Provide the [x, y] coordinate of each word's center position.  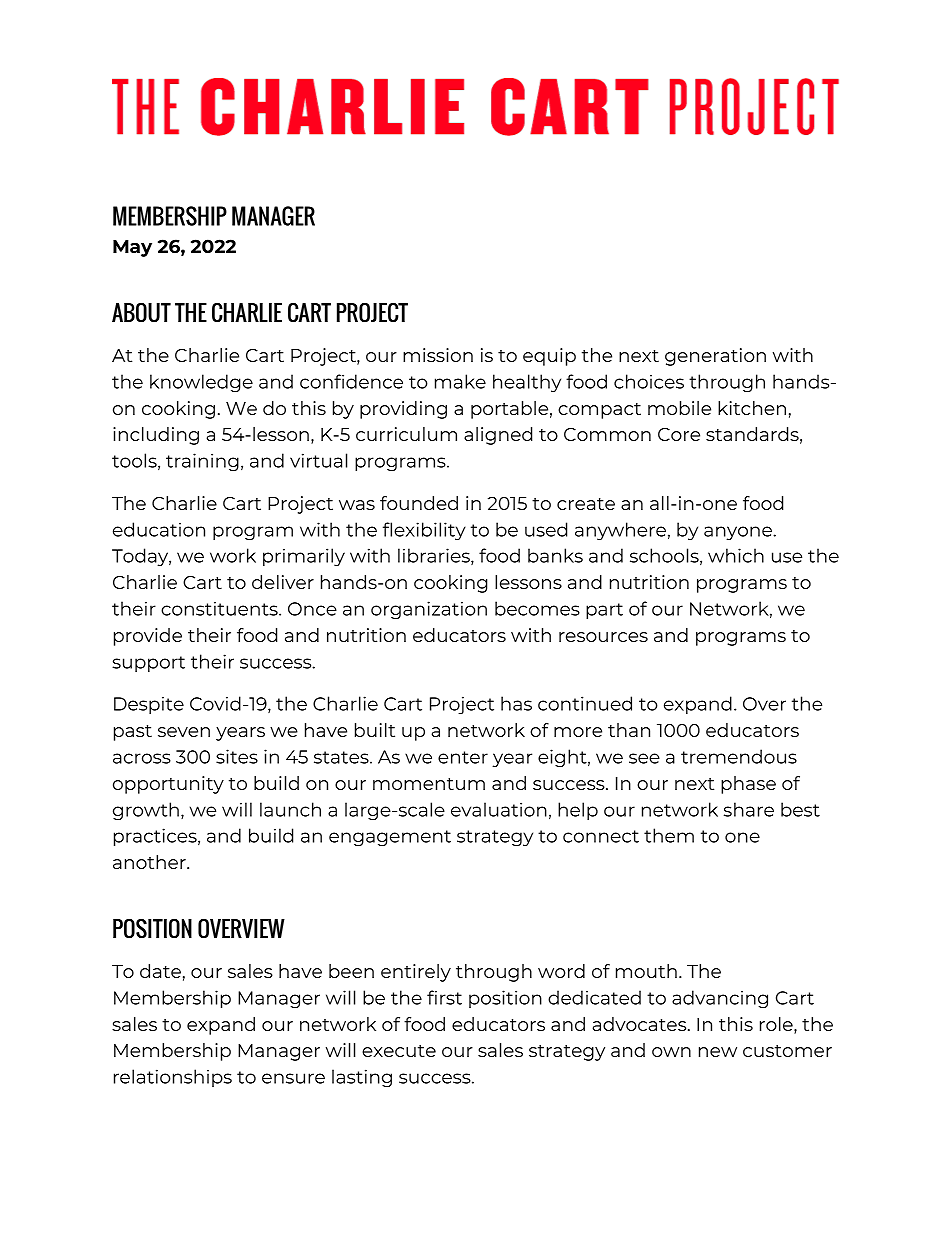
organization [429, 610]
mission [438, 355]
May [132, 248]
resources [603, 637]
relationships [173, 1078]
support [148, 664]
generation [715, 357]
